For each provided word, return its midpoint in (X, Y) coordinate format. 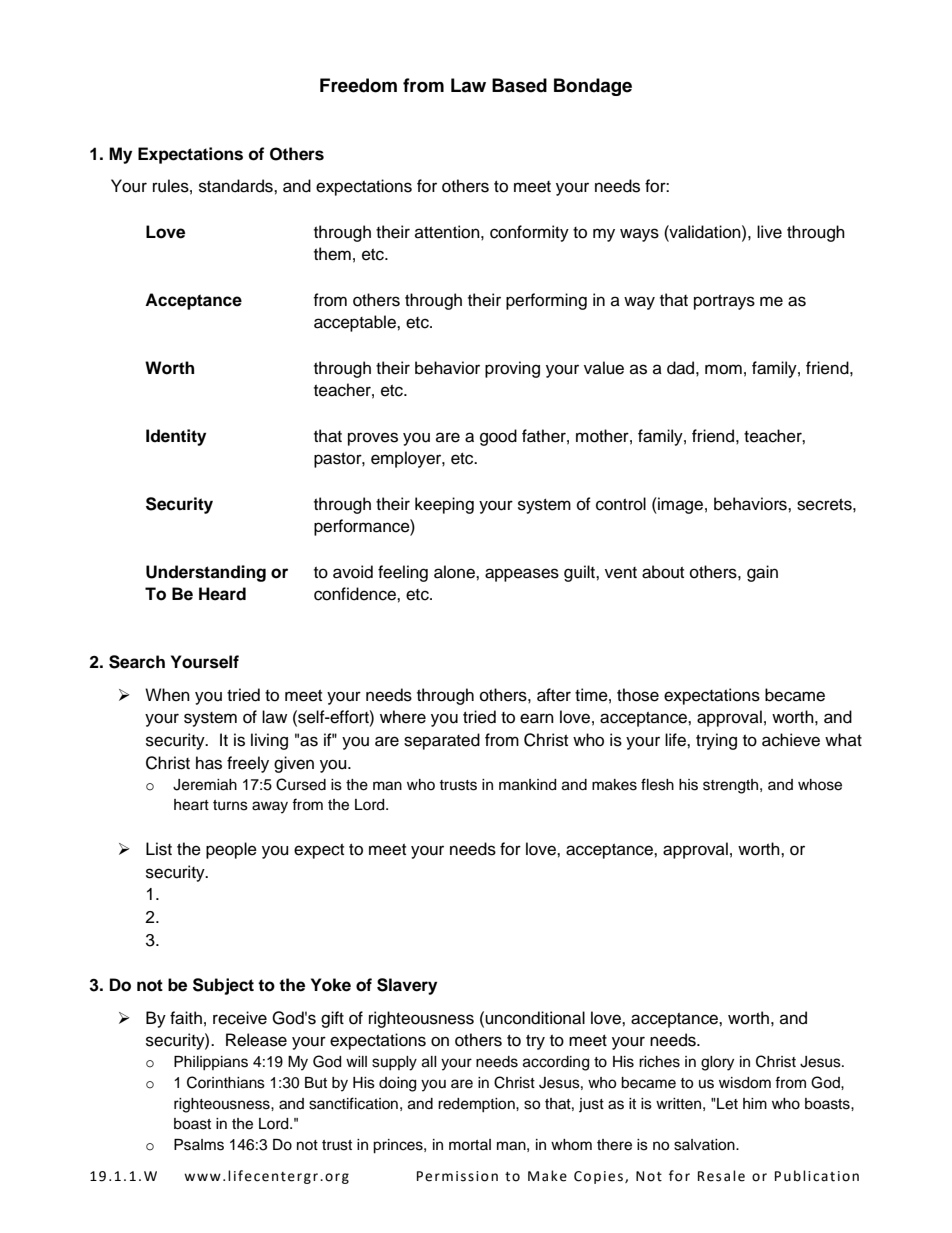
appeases (522, 575)
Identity (176, 437)
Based (519, 85)
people (231, 850)
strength (732, 786)
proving (512, 369)
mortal (470, 1145)
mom (723, 369)
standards (237, 186)
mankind (527, 785)
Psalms (199, 1145)
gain (762, 573)
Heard (222, 594)
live (769, 232)
